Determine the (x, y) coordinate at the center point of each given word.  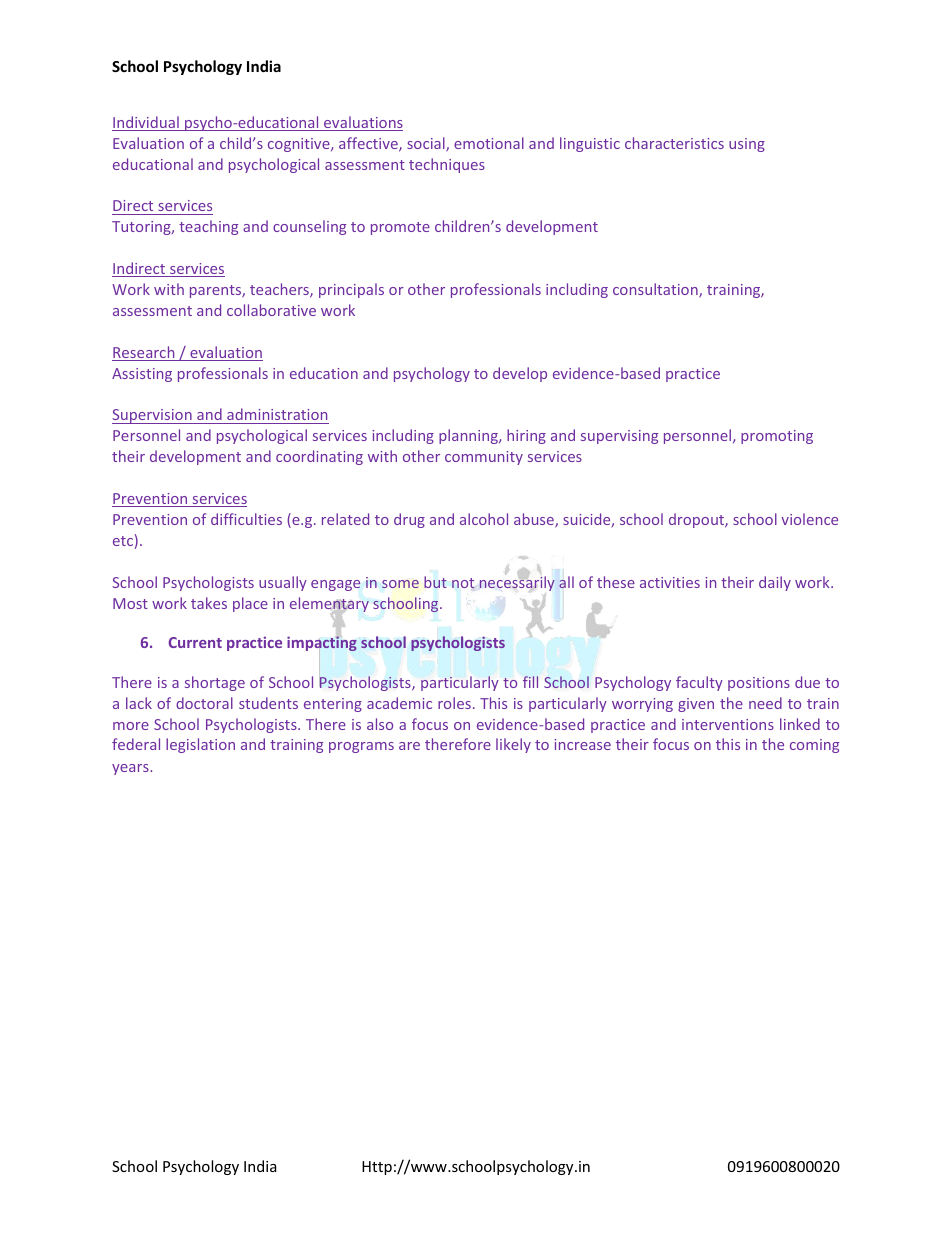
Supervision (153, 416)
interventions (728, 724)
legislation (200, 745)
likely (513, 745)
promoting (777, 437)
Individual (146, 123)
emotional (489, 143)
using (747, 145)
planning (469, 436)
